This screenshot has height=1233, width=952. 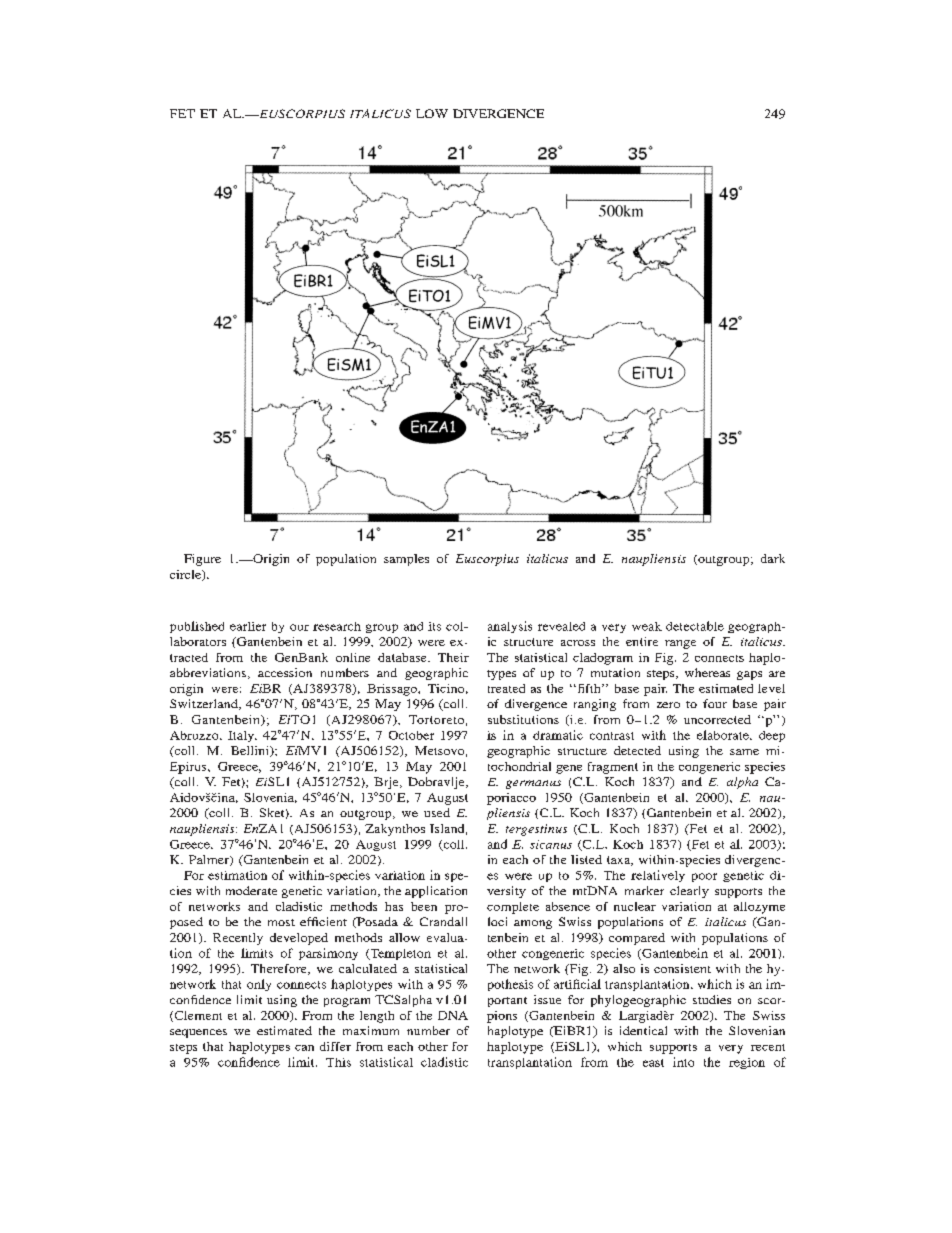 What do you see at coordinates (202, 560) in the screenshot?
I see `Figure` at bounding box center [202, 560].
